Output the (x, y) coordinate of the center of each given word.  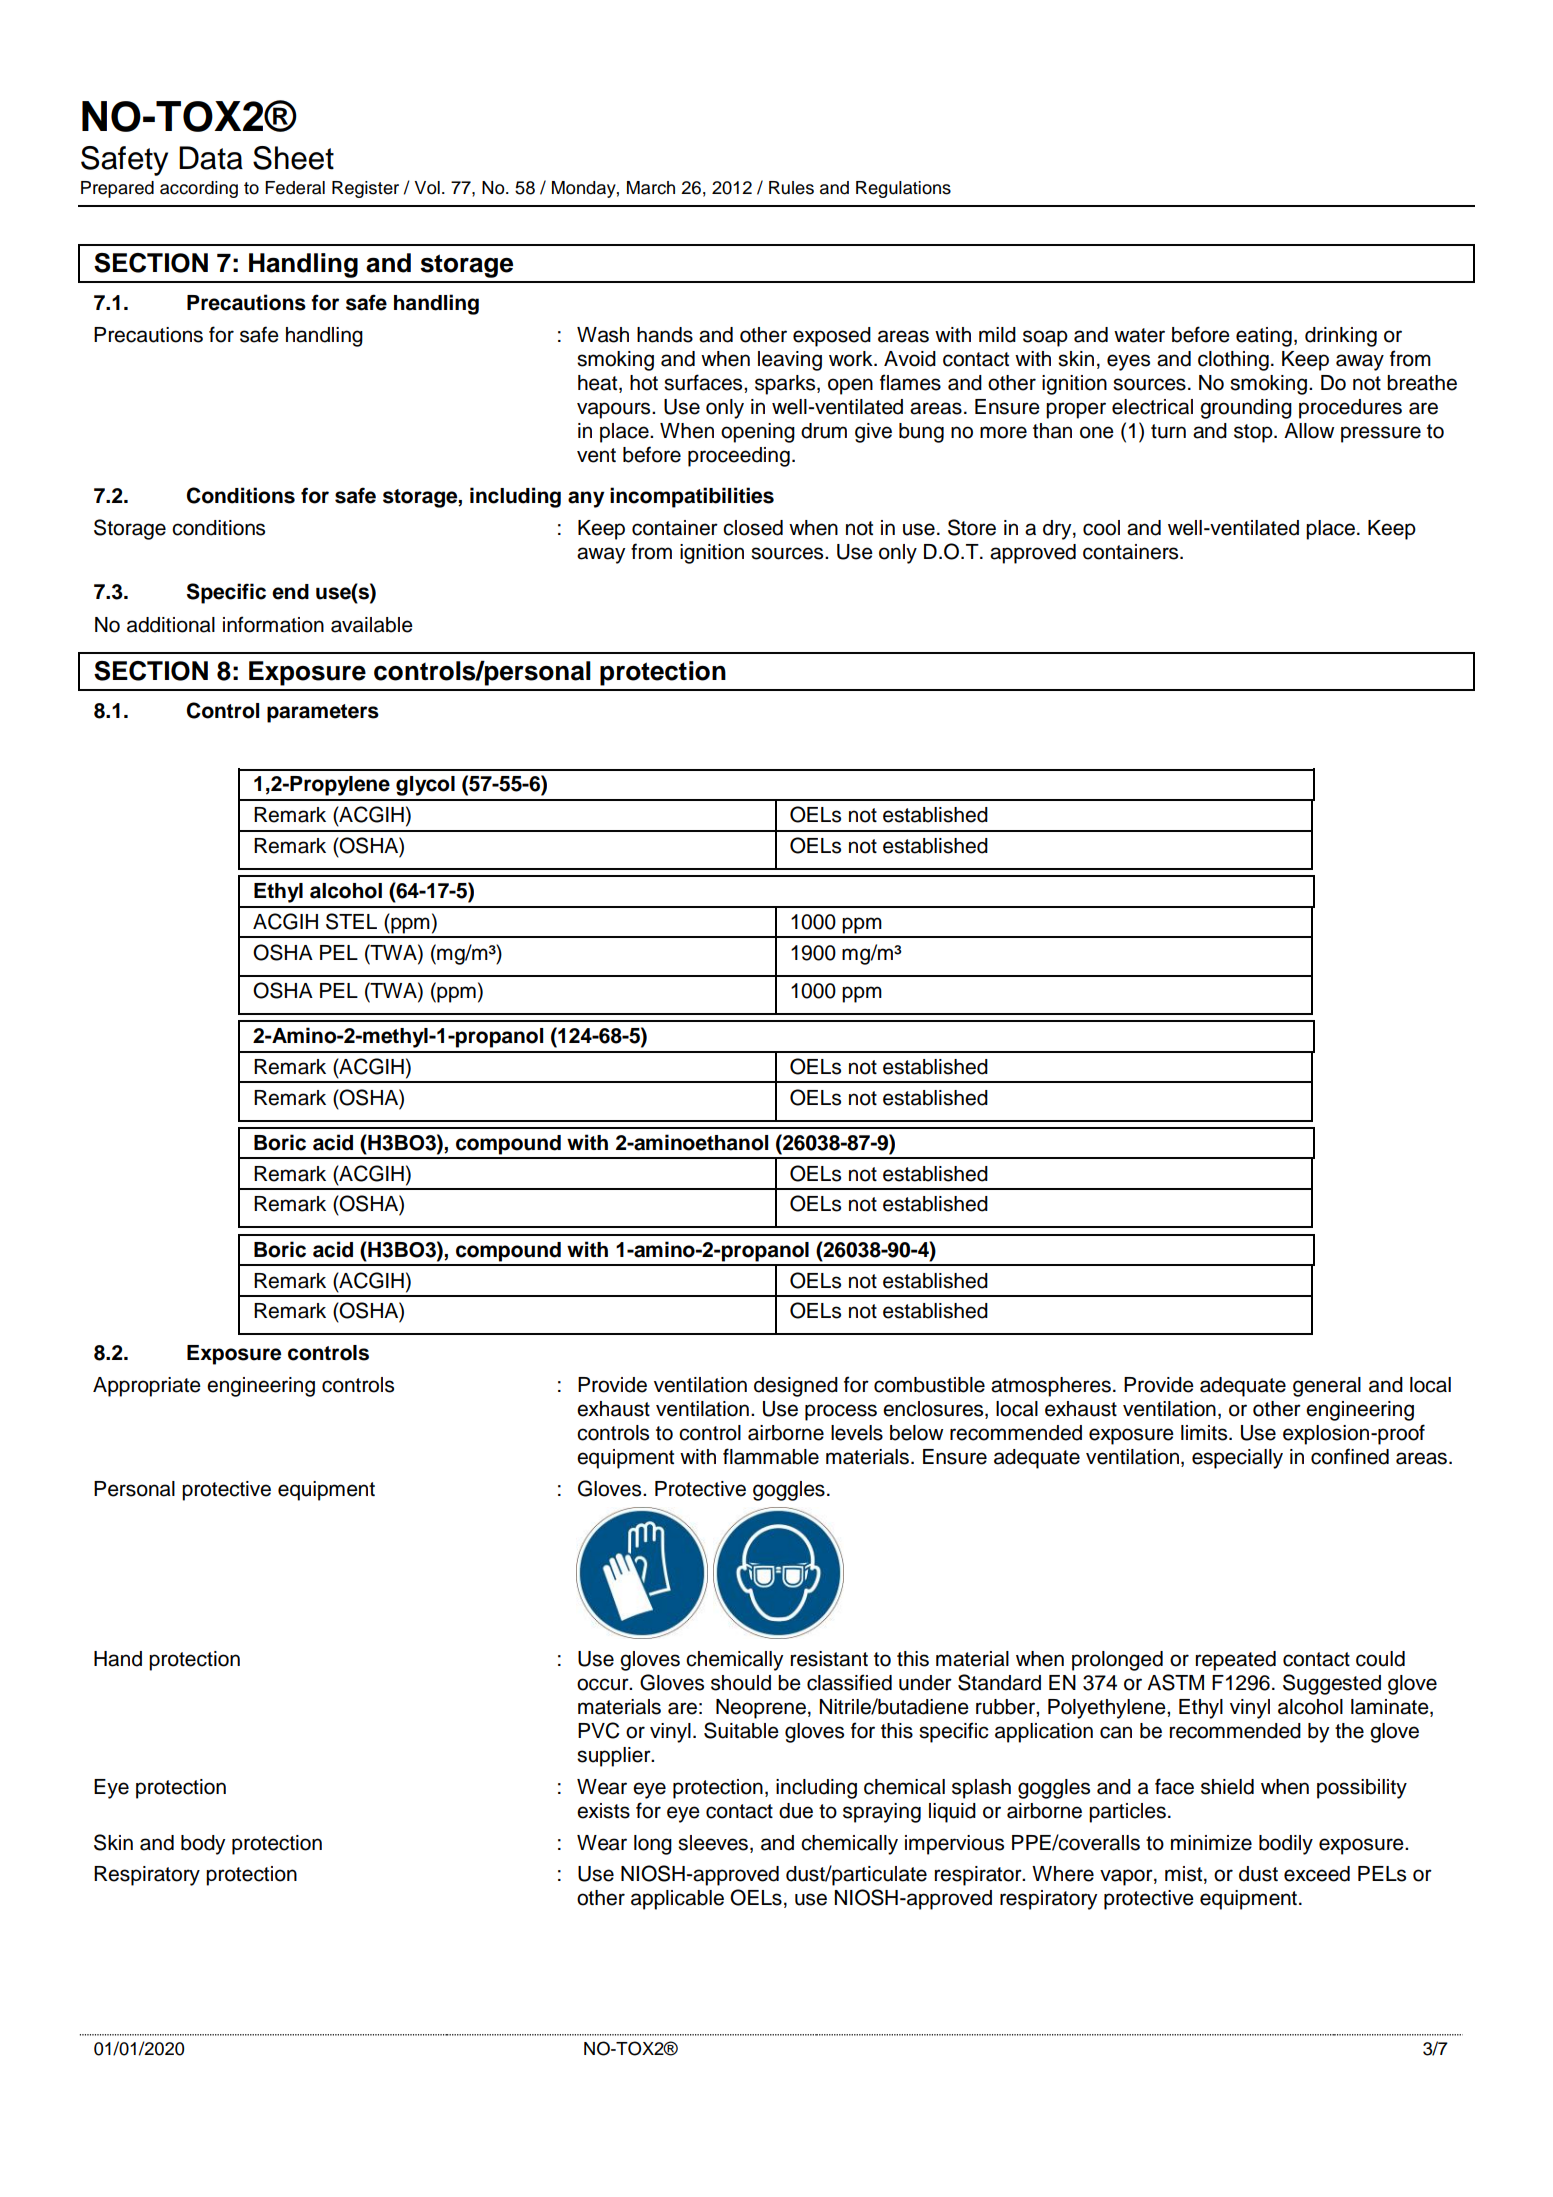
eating (1264, 337)
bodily (1286, 1845)
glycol (425, 786)
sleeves (713, 1843)
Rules (791, 188)
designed (796, 1387)
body (203, 1845)
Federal (295, 188)
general (1327, 1387)
